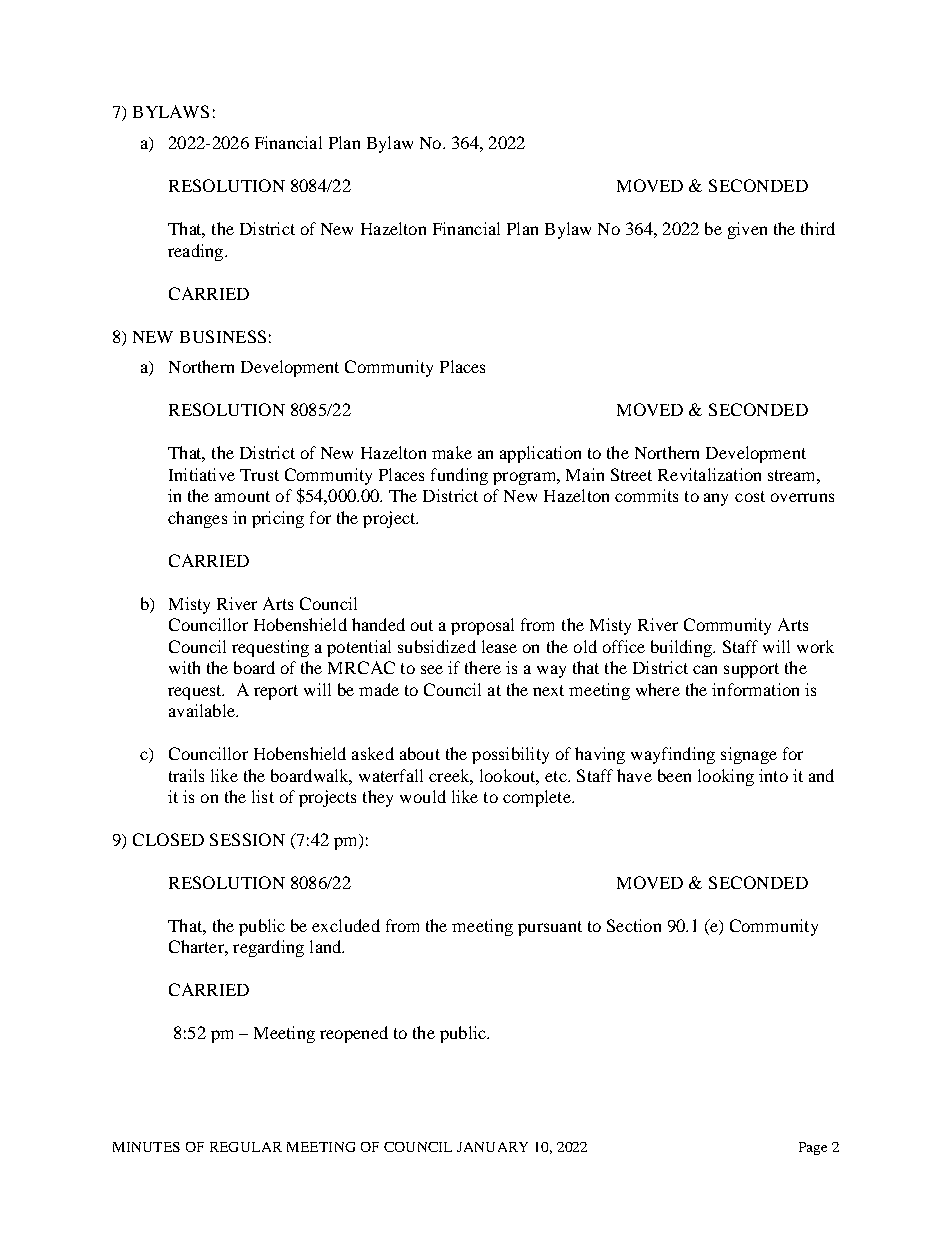 This screenshot has width=952, height=1233. Describe the element at coordinates (818, 228) in the screenshot. I see `third` at that location.
